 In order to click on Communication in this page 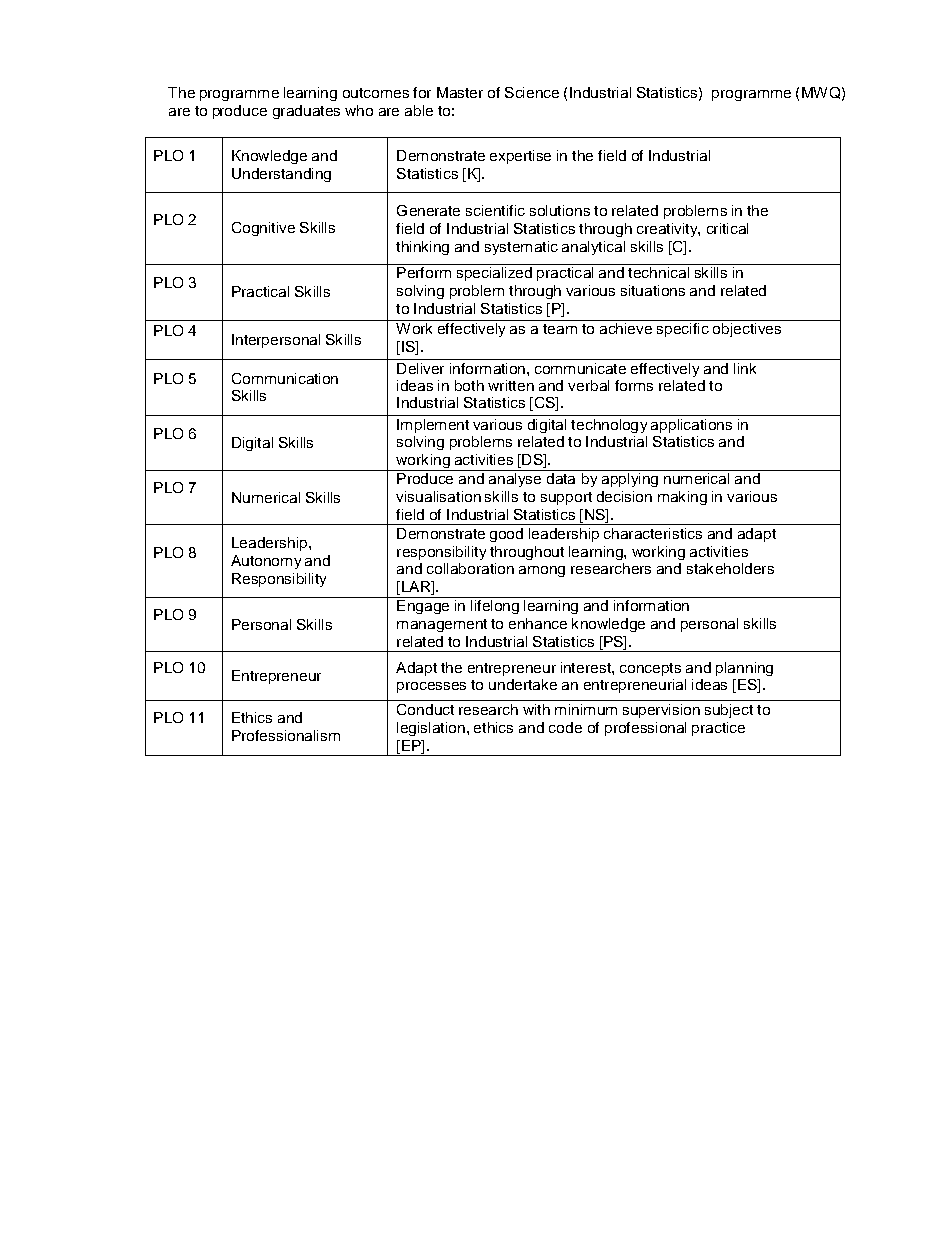, I will do `click(285, 378)`.
